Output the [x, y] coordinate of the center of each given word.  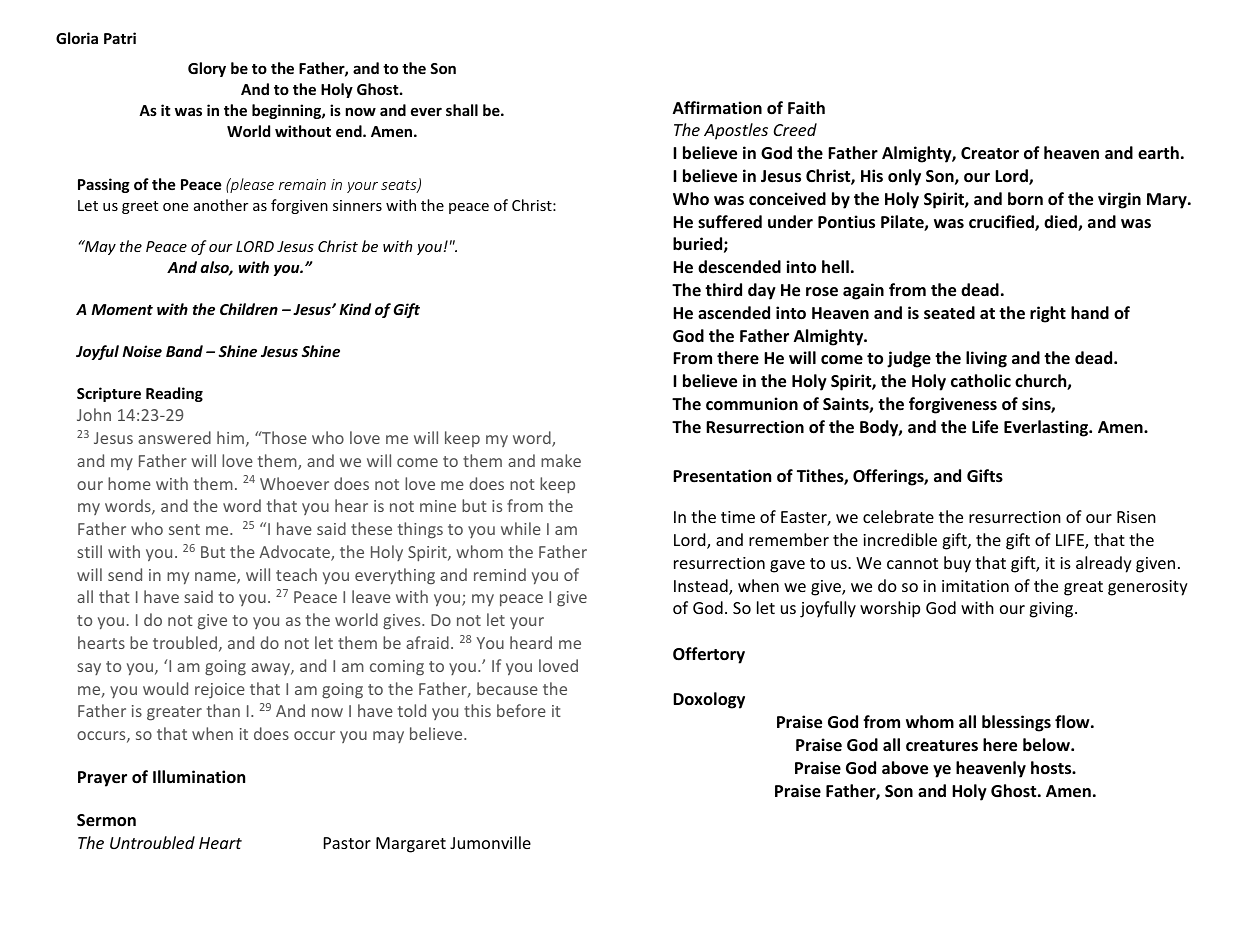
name [216, 578]
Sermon [106, 820]
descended [739, 267]
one [175, 207]
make [561, 460]
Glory [207, 69]
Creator [990, 153]
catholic [981, 380]
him [230, 437]
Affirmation [717, 108]
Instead [702, 587]
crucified [1002, 223]
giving [1052, 610]
